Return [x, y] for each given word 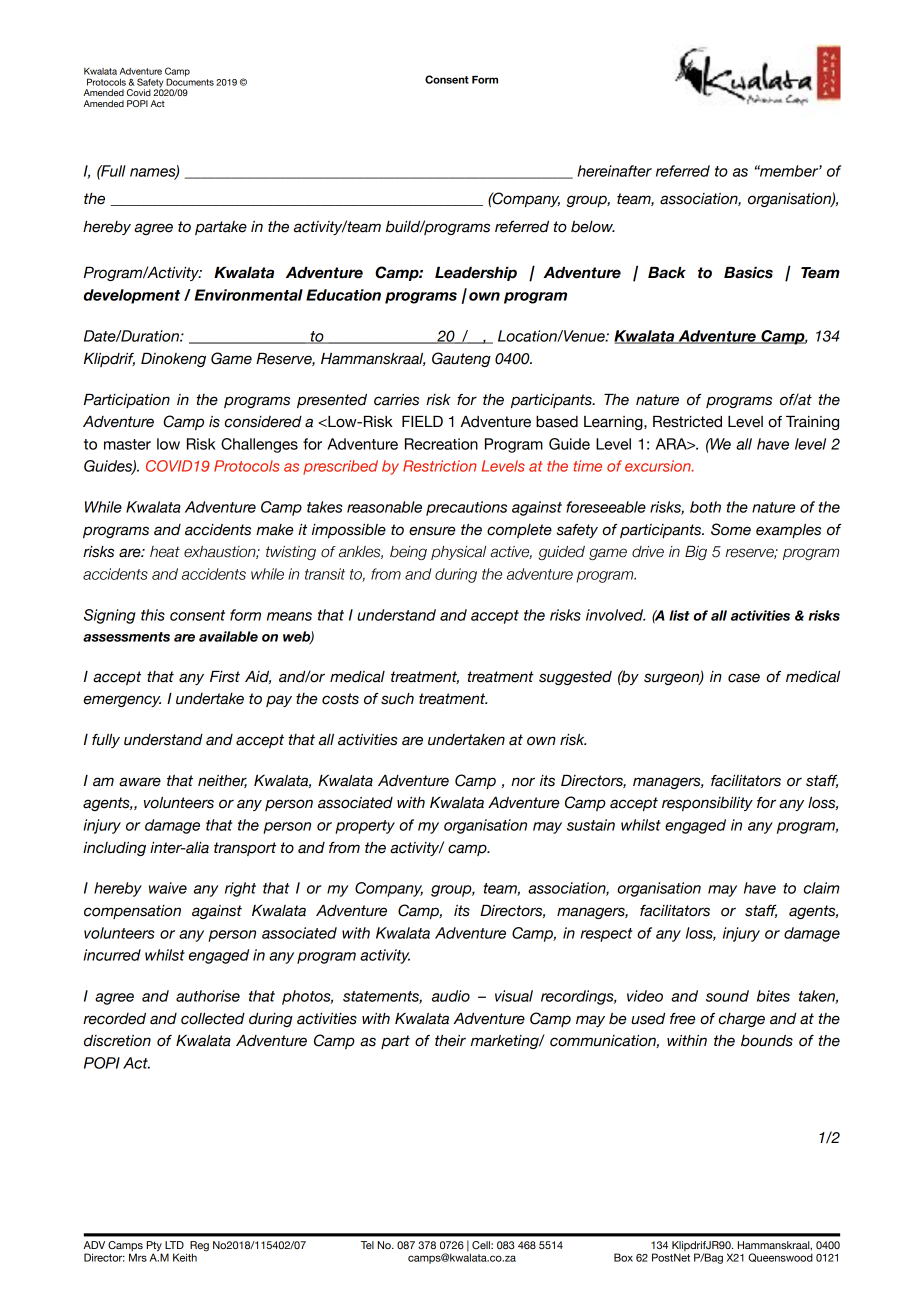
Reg [199, 1247]
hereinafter [614, 171]
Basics [748, 273]
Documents [190, 81]
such [397, 699]
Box [623, 1257]
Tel [367, 1245]
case [744, 678]
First [225, 677]
